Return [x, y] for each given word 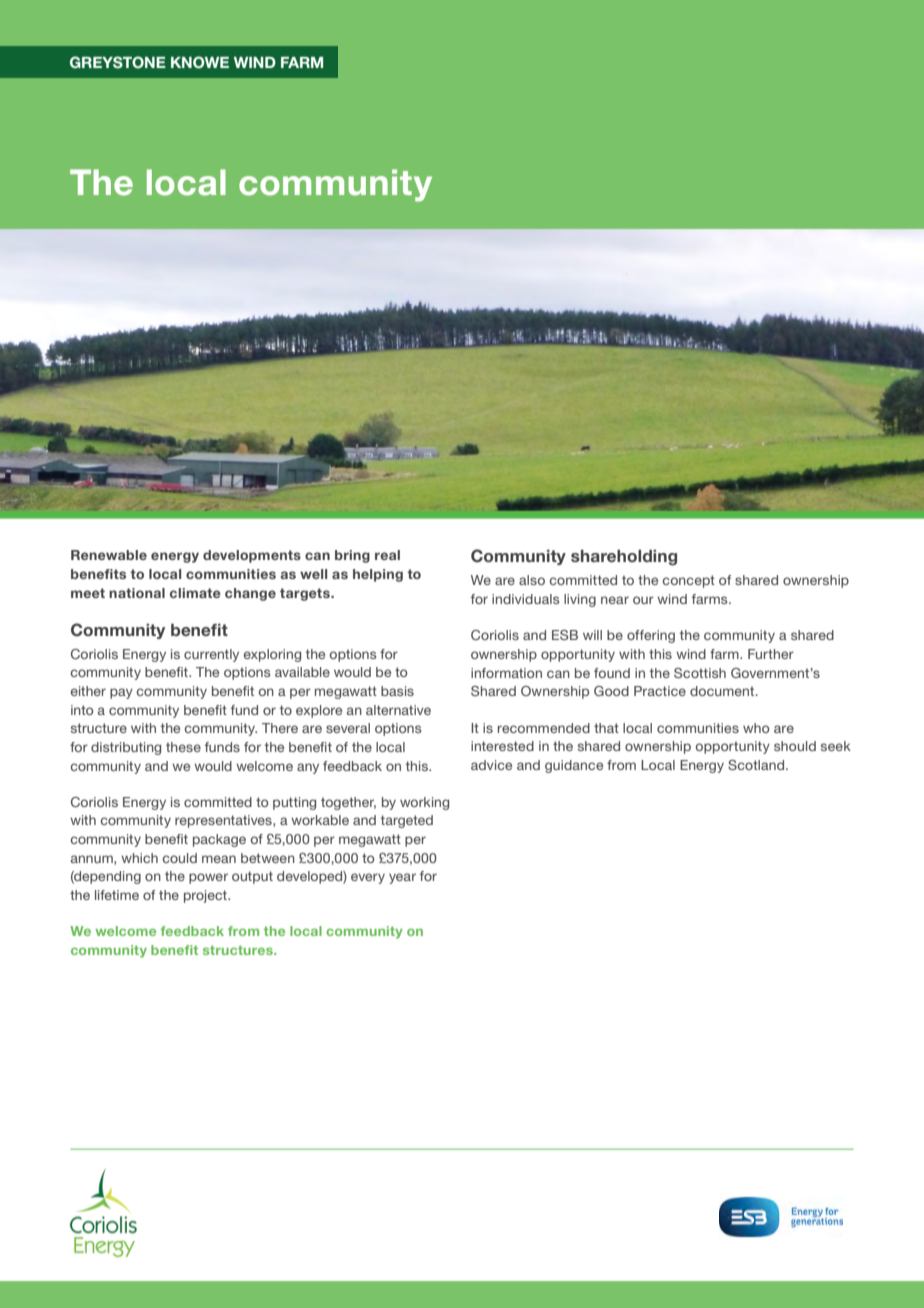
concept [689, 581]
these [183, 747]
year [402, 878]
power [208, 878]
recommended [544, 728]
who [756, 728]
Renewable [109, 555]
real [387, 555]
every [368, 878]
